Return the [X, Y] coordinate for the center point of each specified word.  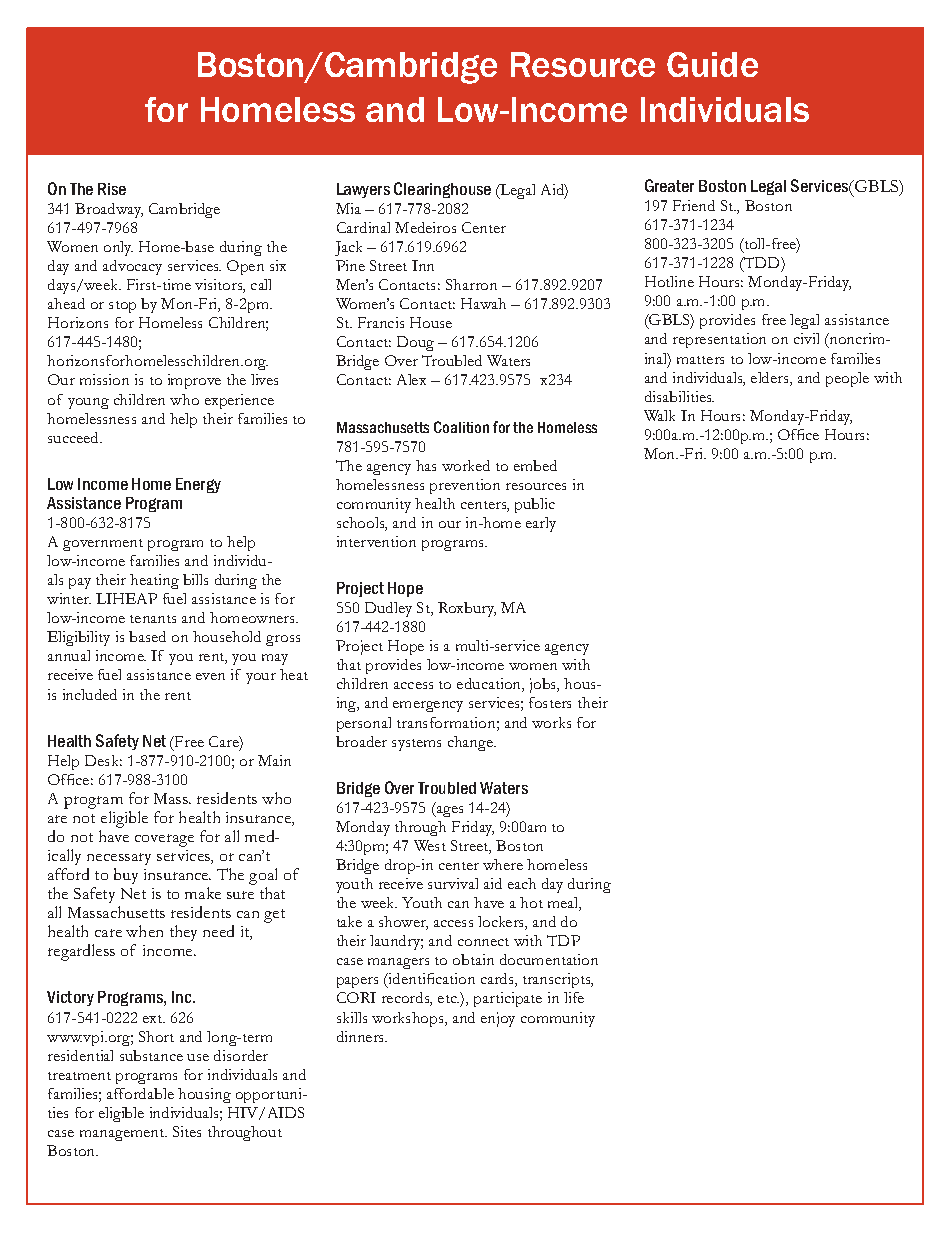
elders [771, 379]
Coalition [461, 427]
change [472, 743]
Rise [112, 189]
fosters [550, 702]
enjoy [498, 1019]
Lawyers [363, 190]
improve [194, 381]
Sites [187, 1131]
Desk [103, 760]
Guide [712, 64]
